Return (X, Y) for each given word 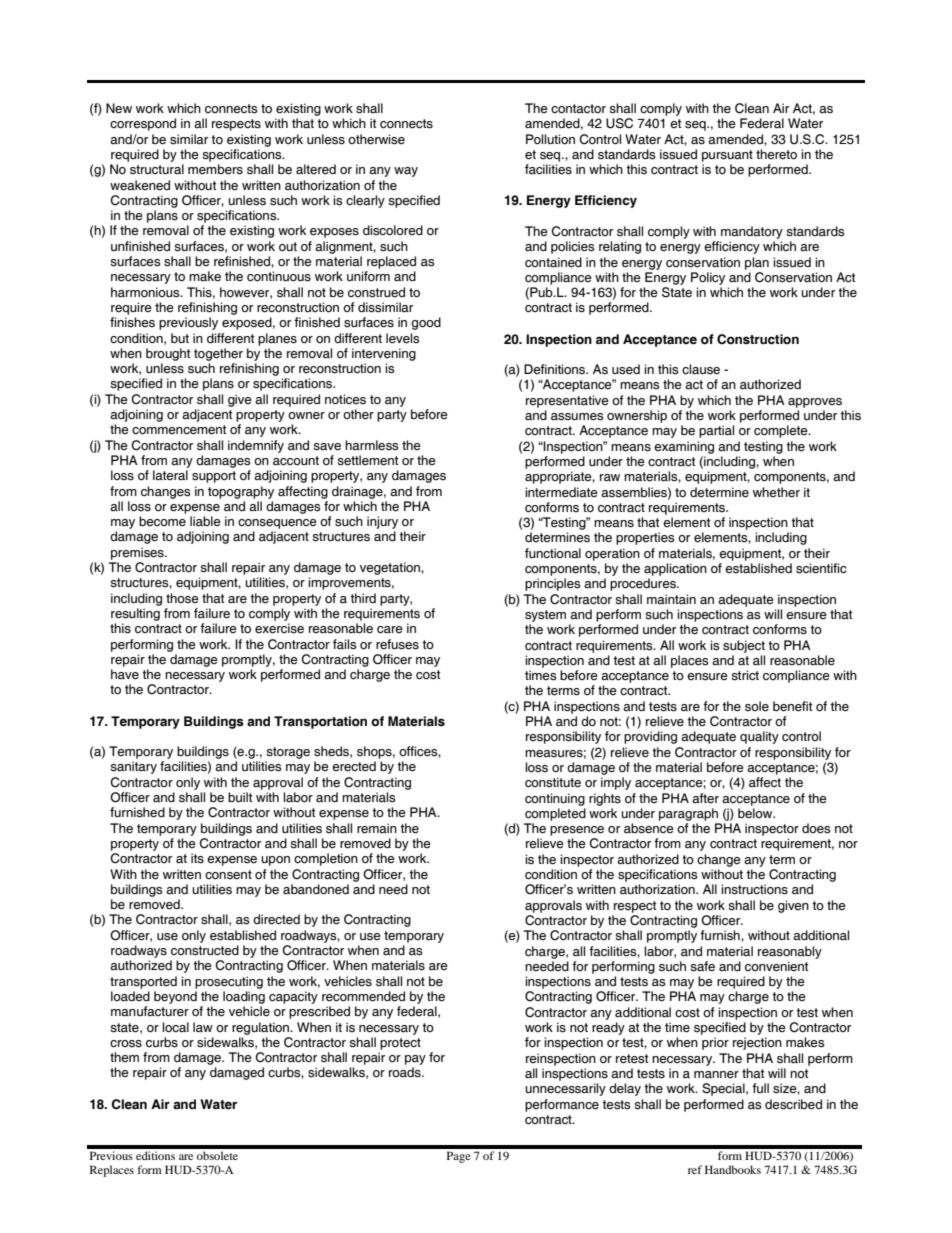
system (545, 616)
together (218, 354)
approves (815, 403)
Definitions (556, 369)
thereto (776, 154)
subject (744, 646)
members (215, 169)
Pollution (550, 139)
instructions (754, 889)
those (182, 598)
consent (228, 875)
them (124, 1057)
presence (577, 831)
